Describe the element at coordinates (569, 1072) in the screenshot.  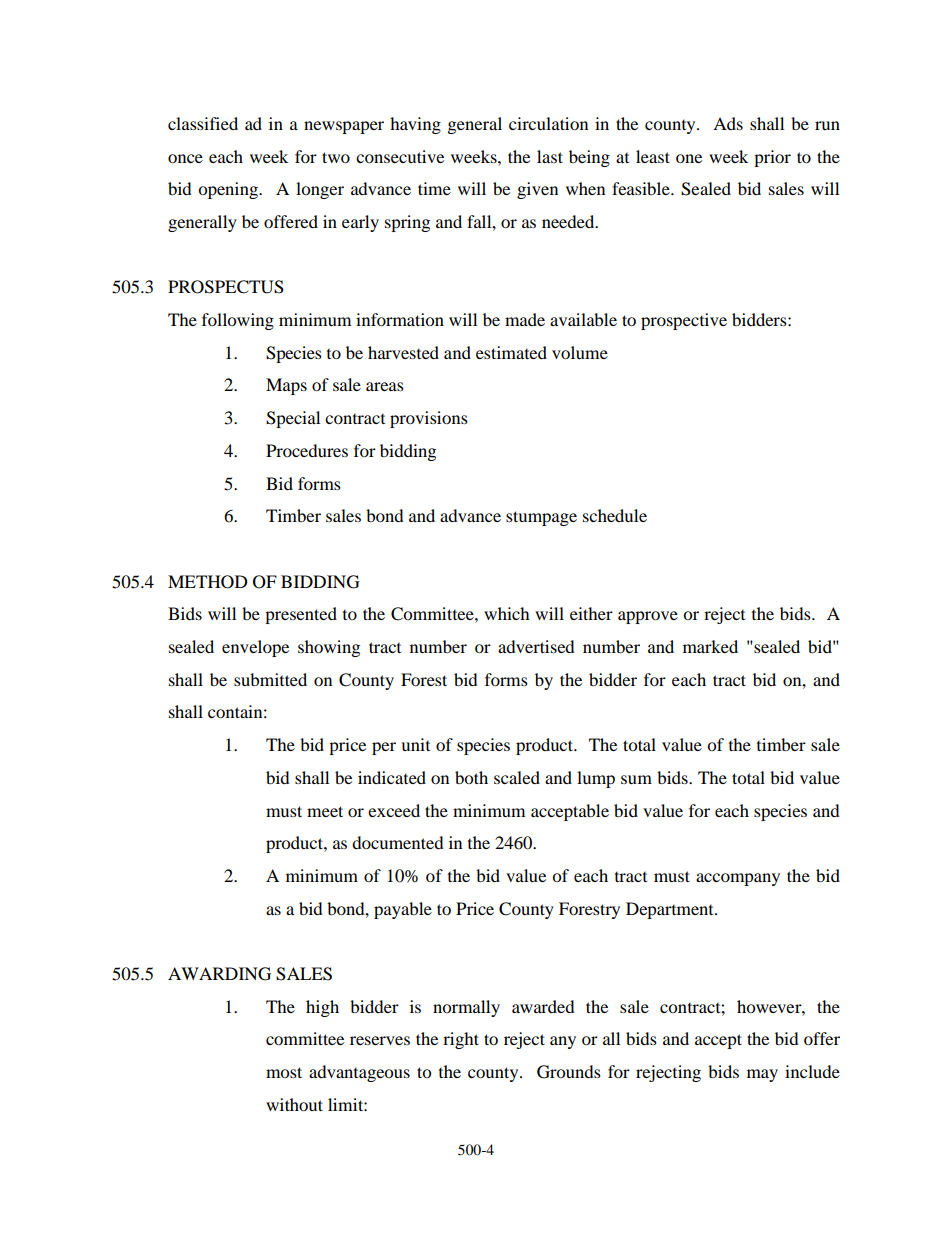
I see `Grounds` at that location.
